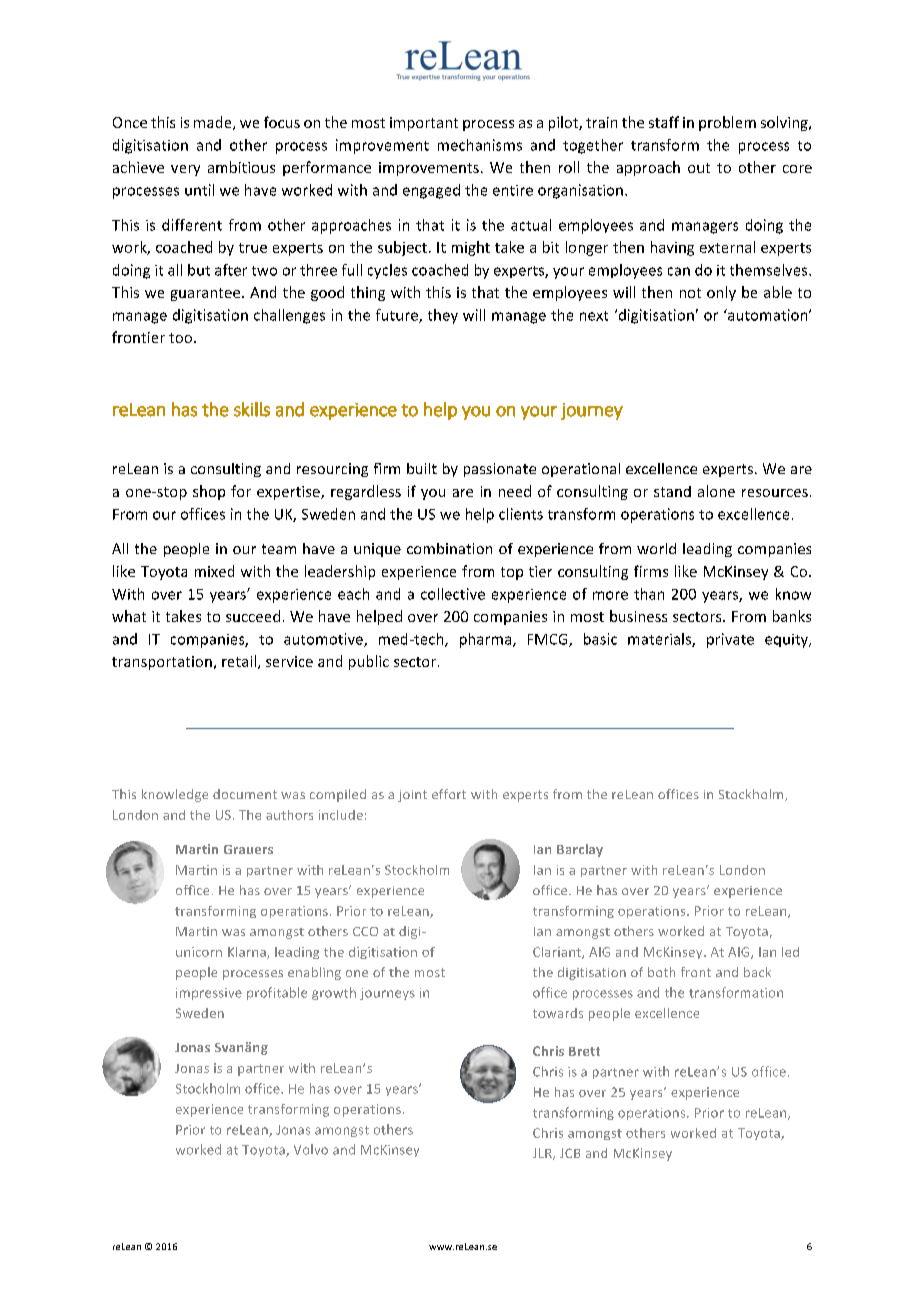 The height and width of the image is (1308, 924). What do you see at coordinates (480, 145) in the image?
I see `mechanisms` at bounding box center [480, 145].
